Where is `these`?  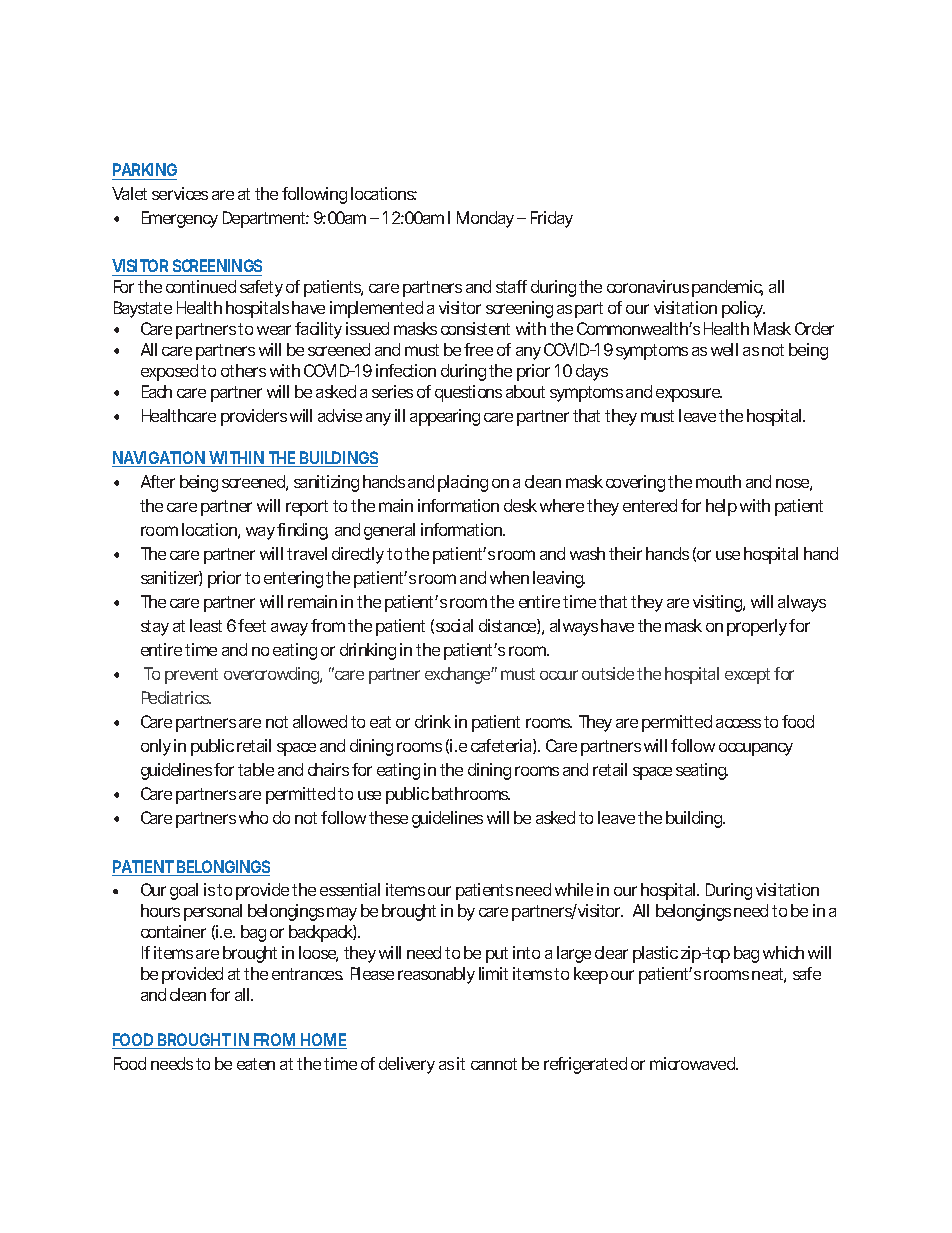
these is located at coordinates (388, 817).
